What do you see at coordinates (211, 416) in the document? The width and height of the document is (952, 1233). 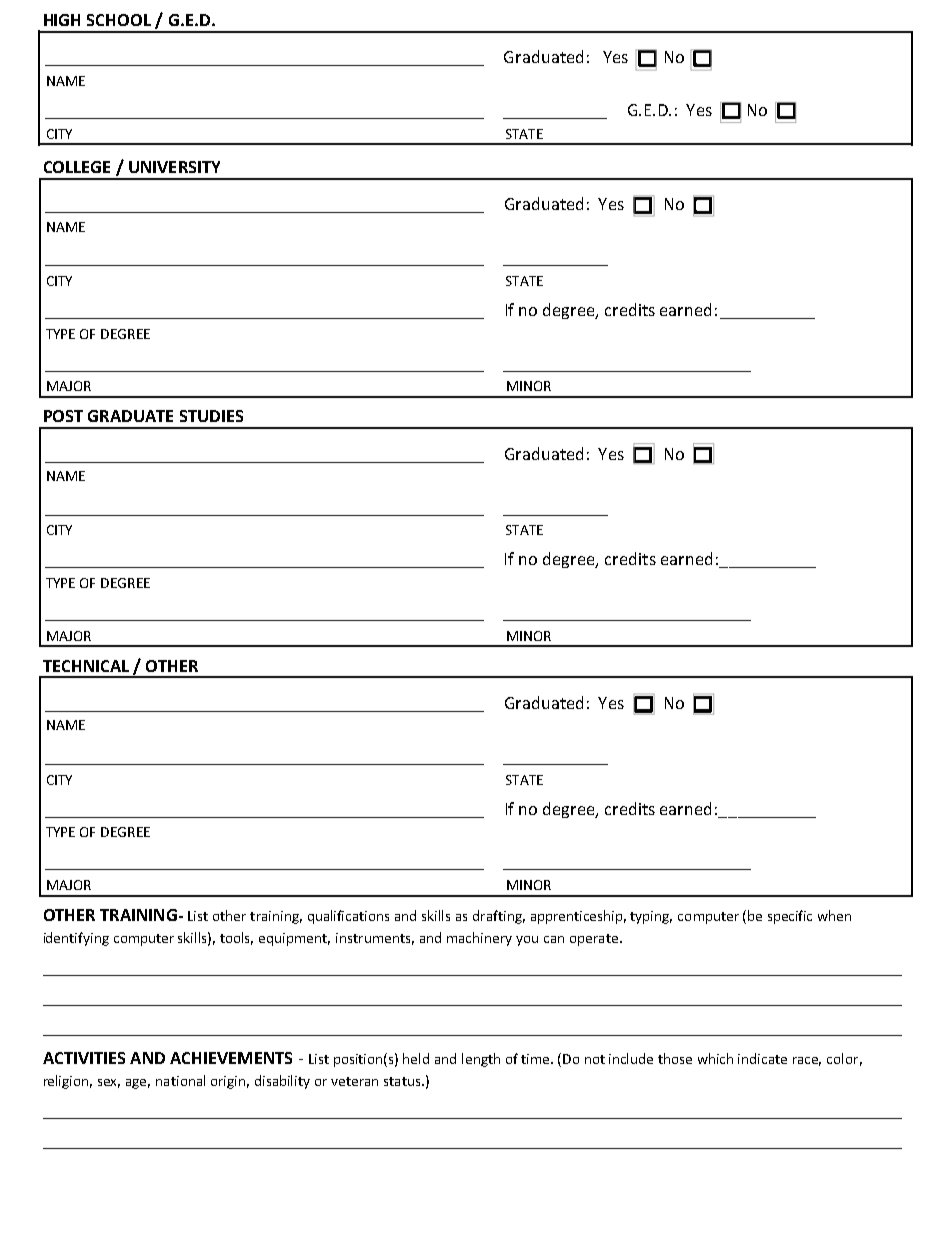 I see `STUDIES` at bounding box center [211, 416].
